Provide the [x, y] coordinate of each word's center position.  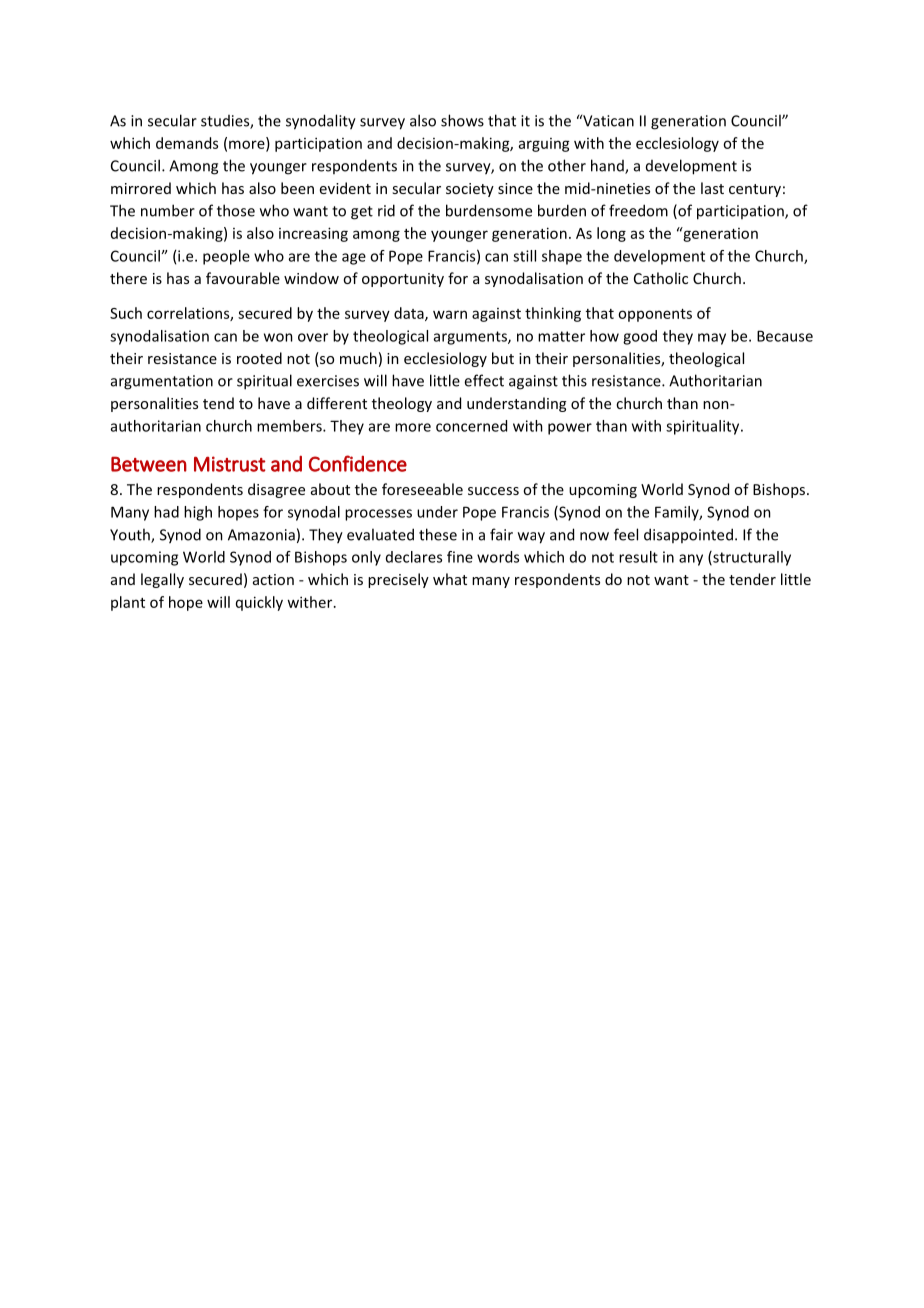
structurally [751, 558]
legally [162, 580]
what [450, 579]
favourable [243, 278]
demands [187, 143]
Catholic [661, 278]
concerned [471, 426]
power [570, 429]
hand [608, 166]
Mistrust [230, 464]
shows [462, 120]
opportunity [403, 280]
